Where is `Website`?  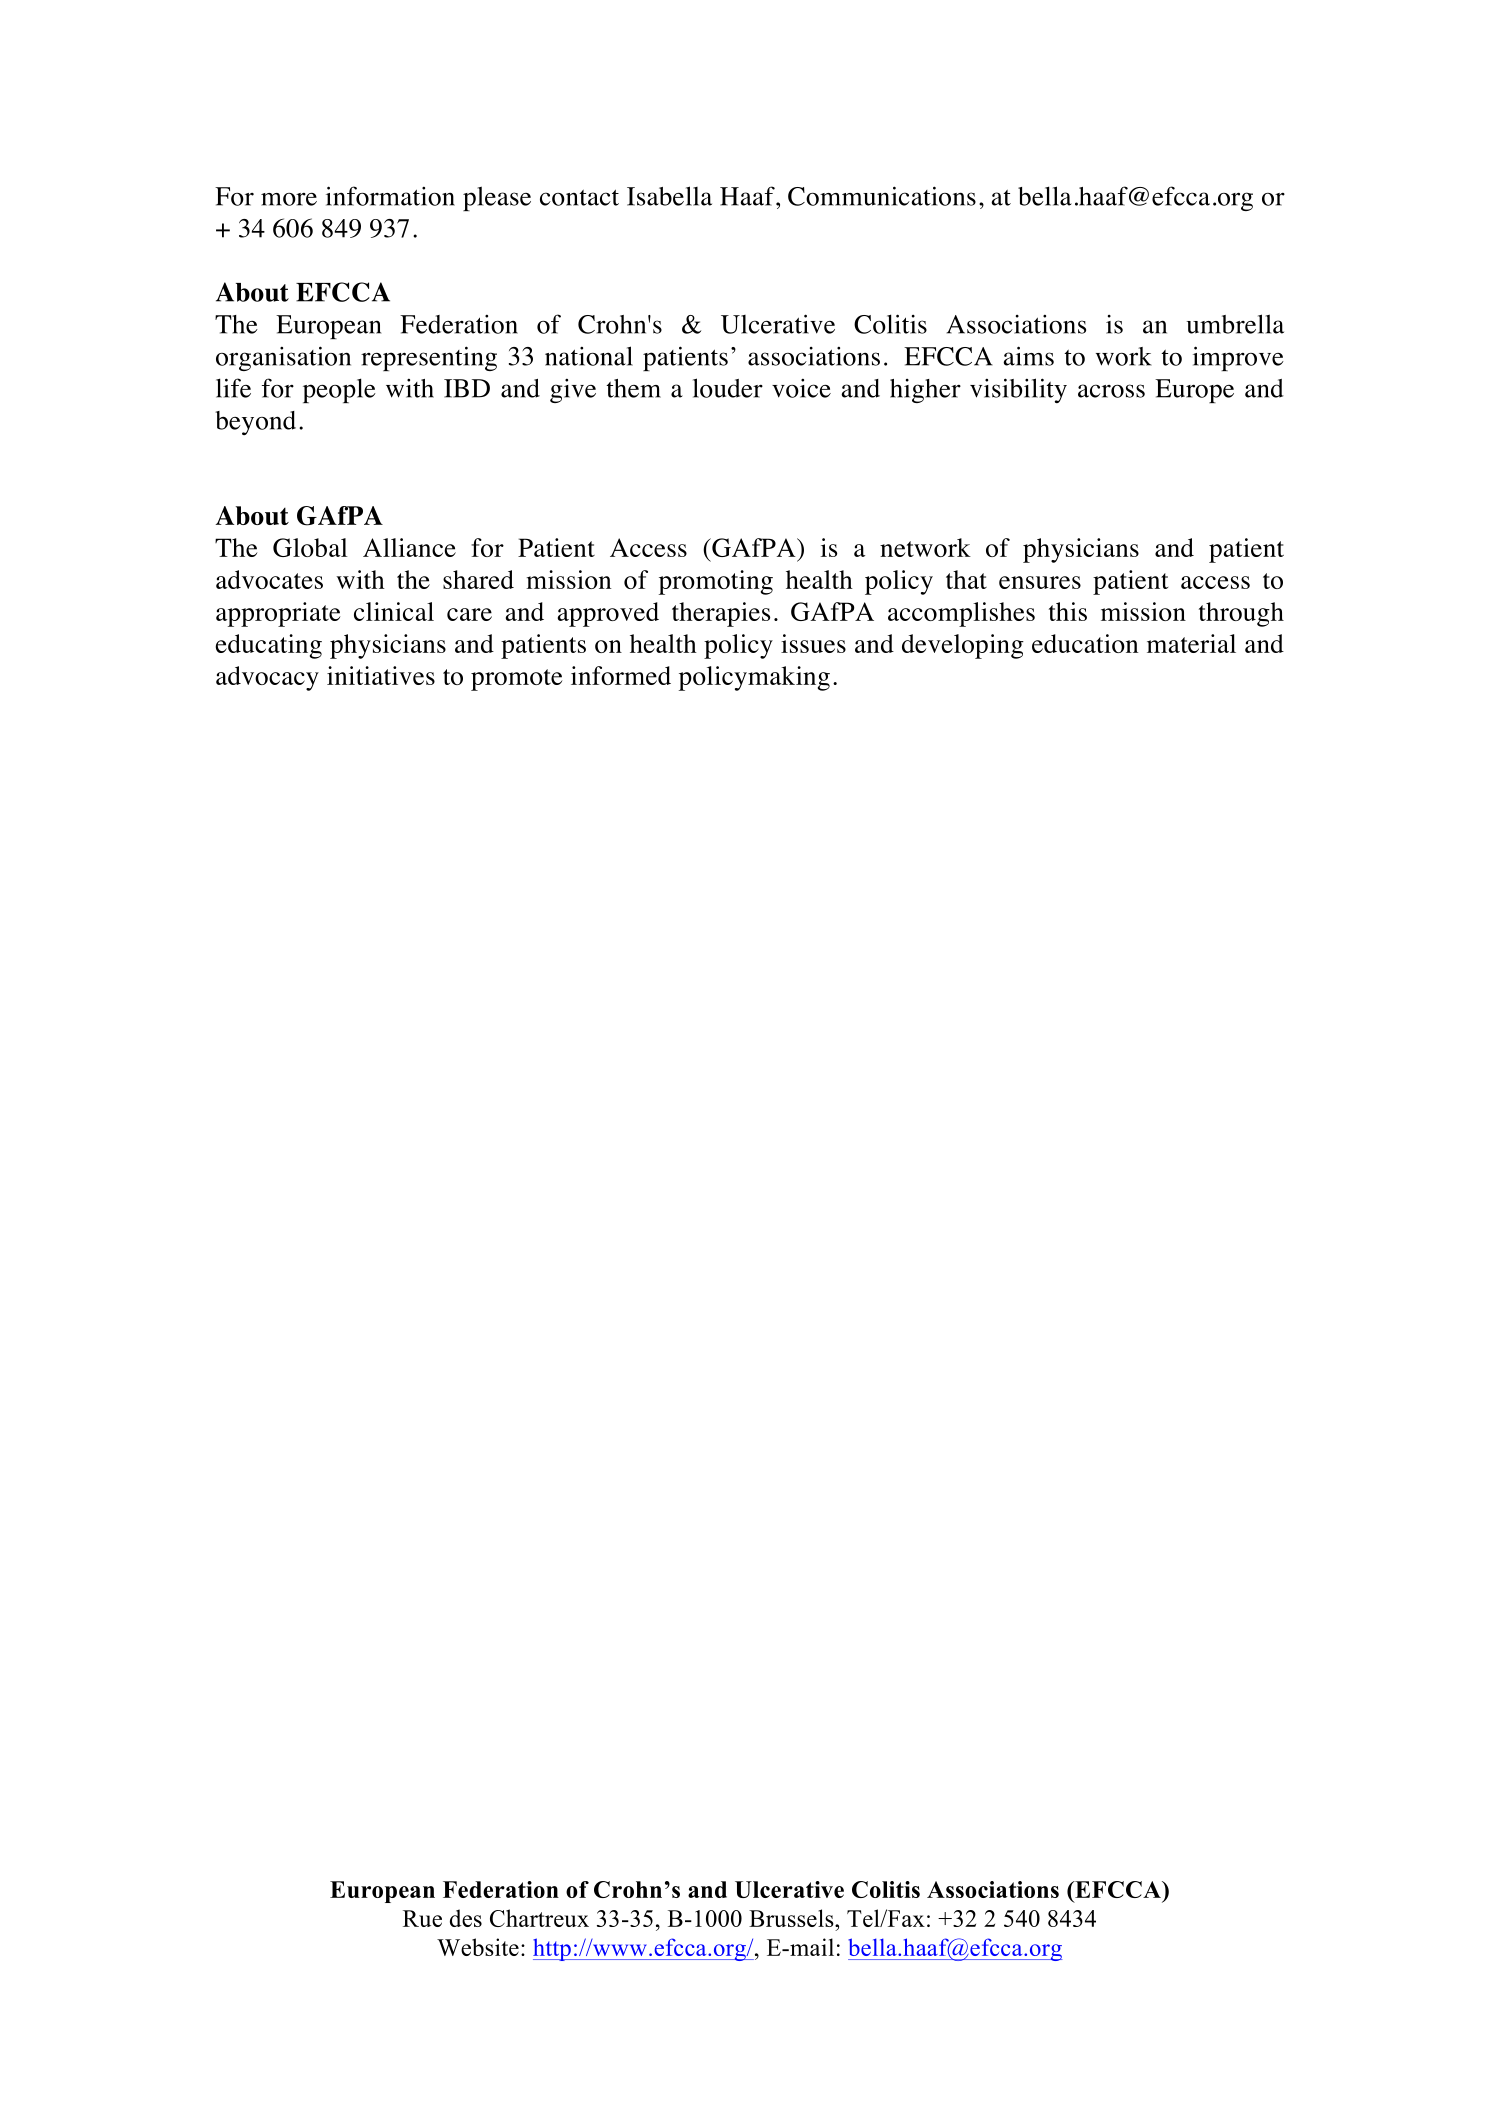
Website is located at coordinates (478, 1947).
